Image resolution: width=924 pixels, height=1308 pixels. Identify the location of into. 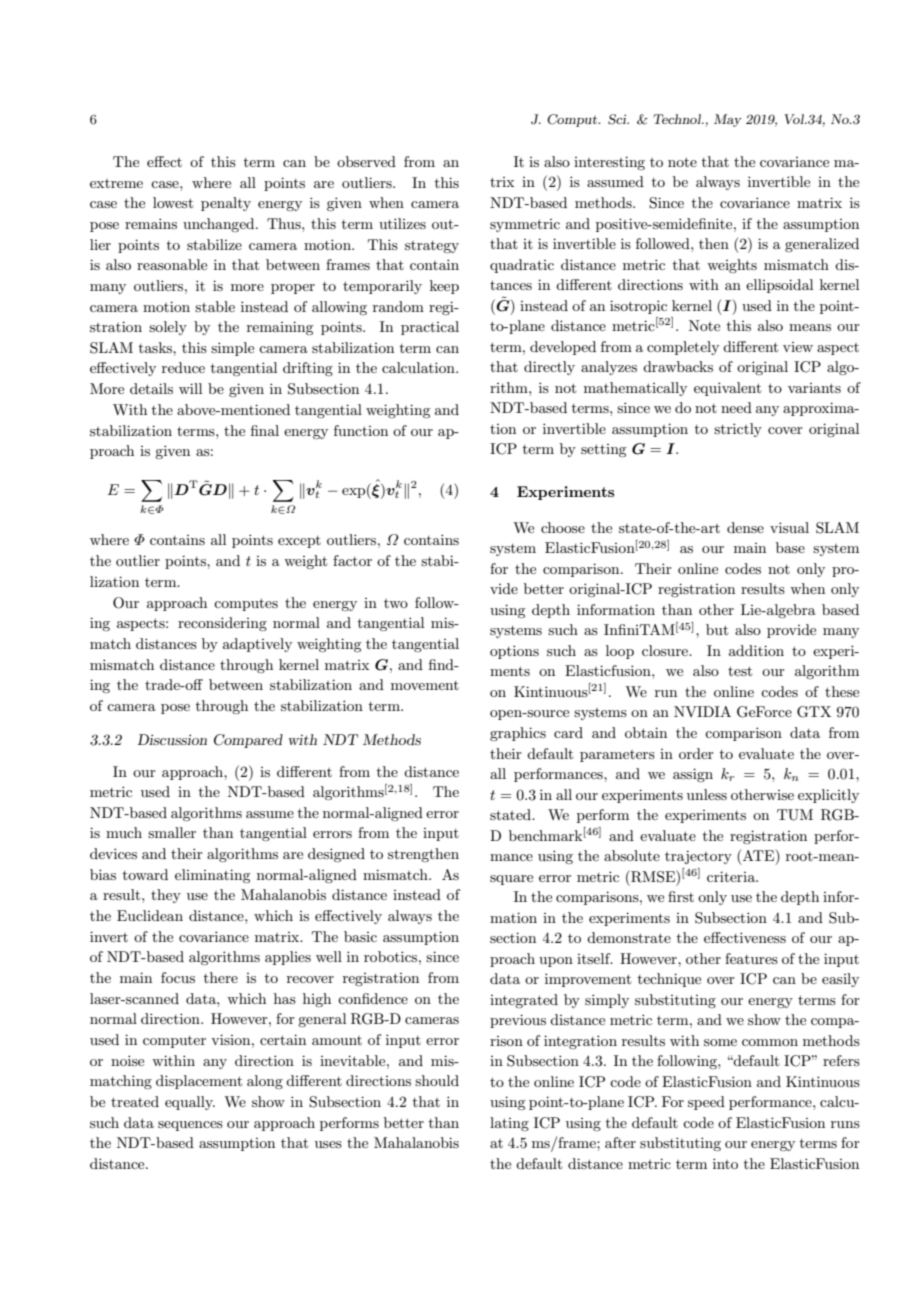
(725, 1163).
